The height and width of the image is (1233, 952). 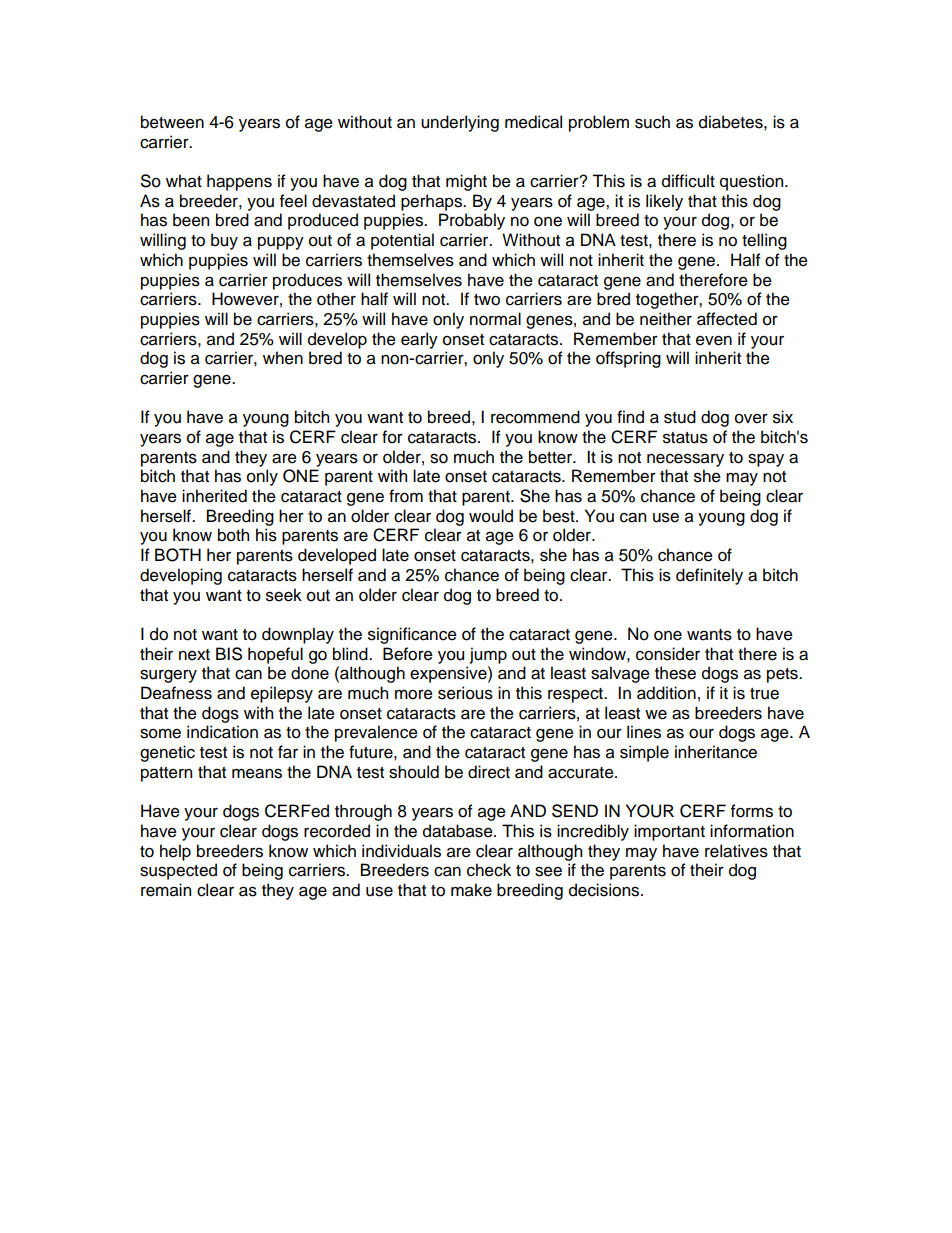 What do you see at coordinates (535, 417) in the image?
I see `recommend` at bounding box center [535, 417].
